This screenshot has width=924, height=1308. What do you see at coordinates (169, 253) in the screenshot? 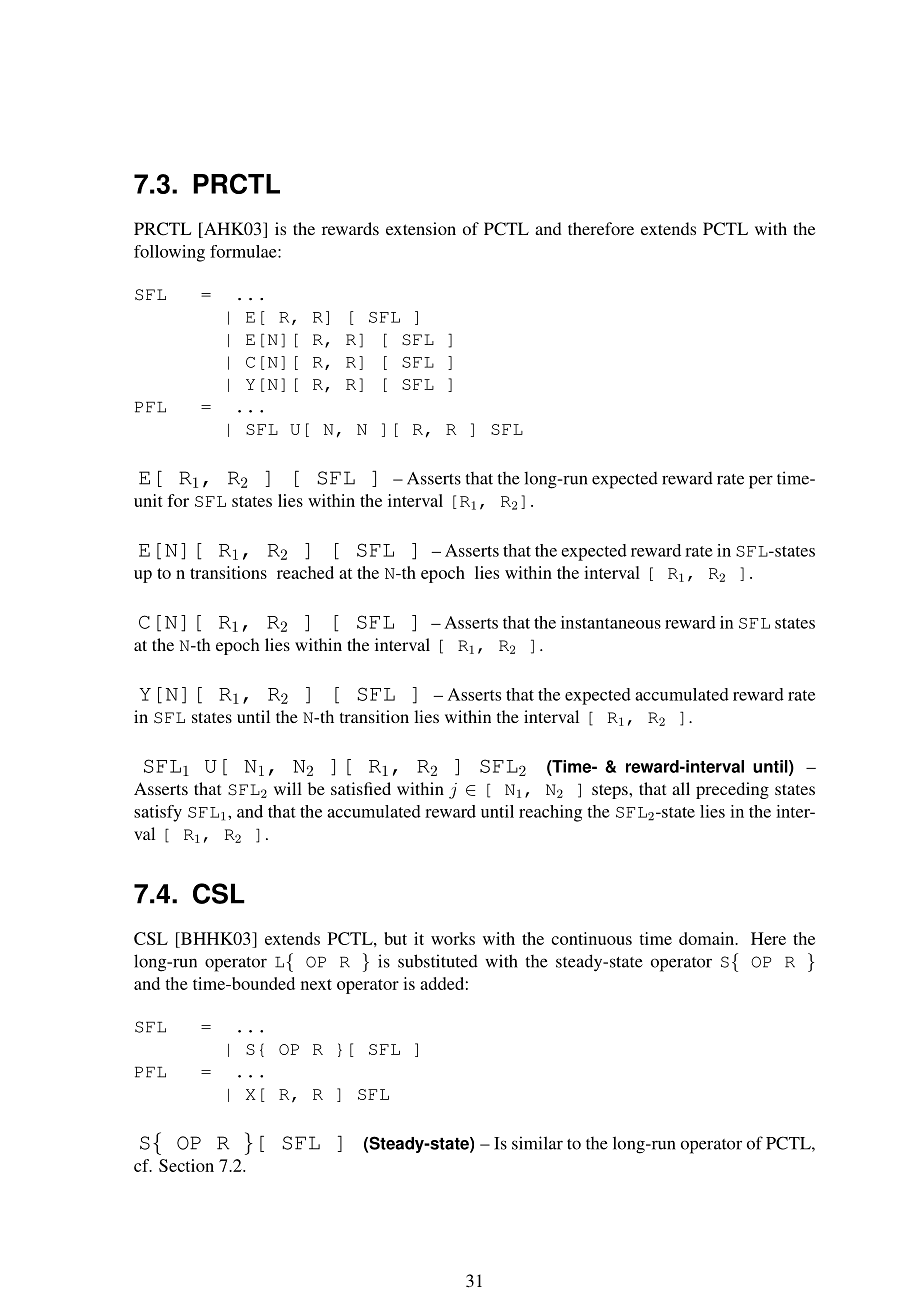
I see `following` at bounding box center [169, 253].
